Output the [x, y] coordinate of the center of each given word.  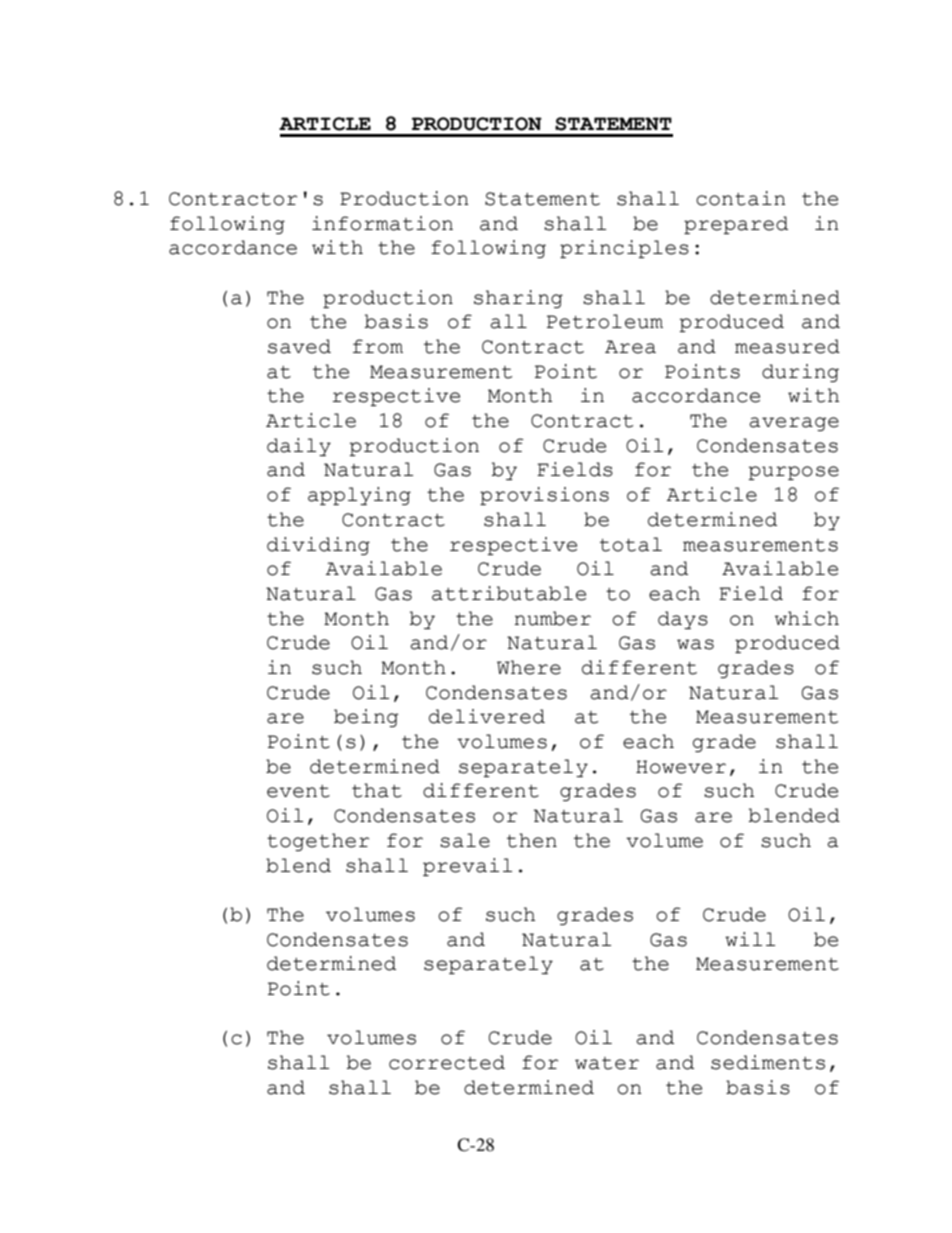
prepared [736, 225]
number [552, 618]
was [695, 644]
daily [299, 447]
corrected [447, 1062]
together [318, 842]
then [532, 840]
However [681, 767]
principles [624, 249]
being [366, 718]
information [382, 223]
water [607, 1063]
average [794, 424]
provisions [544, 496]
